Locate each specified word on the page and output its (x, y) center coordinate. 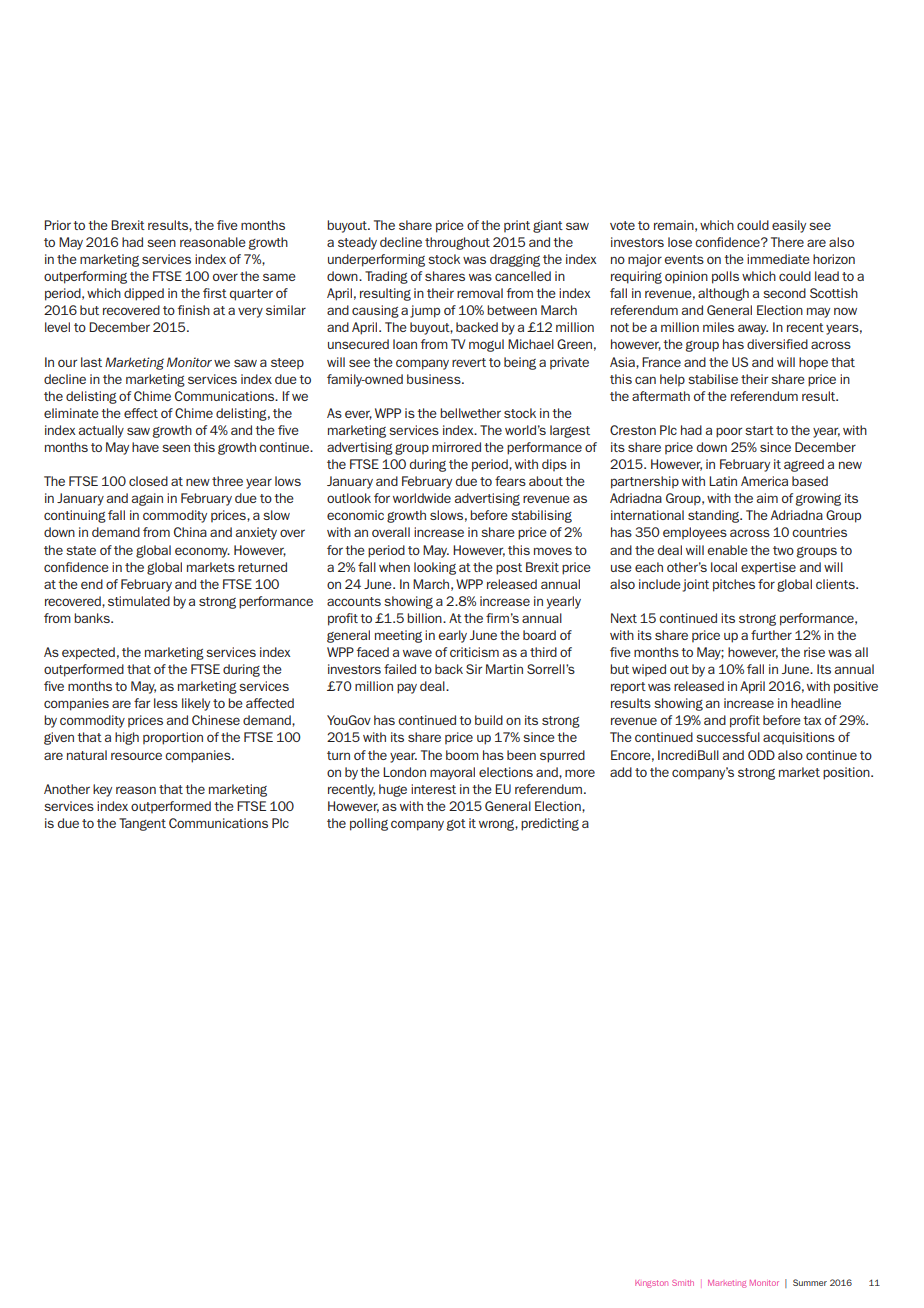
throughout (457, 243)
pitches (734, 585)
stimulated (139, 601)
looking (435, 568)
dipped (144, 294)
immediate (778, 259)
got (456, 825)
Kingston (651, 1284)
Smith (683, 1282)
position (847, 773)
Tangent (142, 824)
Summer (810, 1282)
